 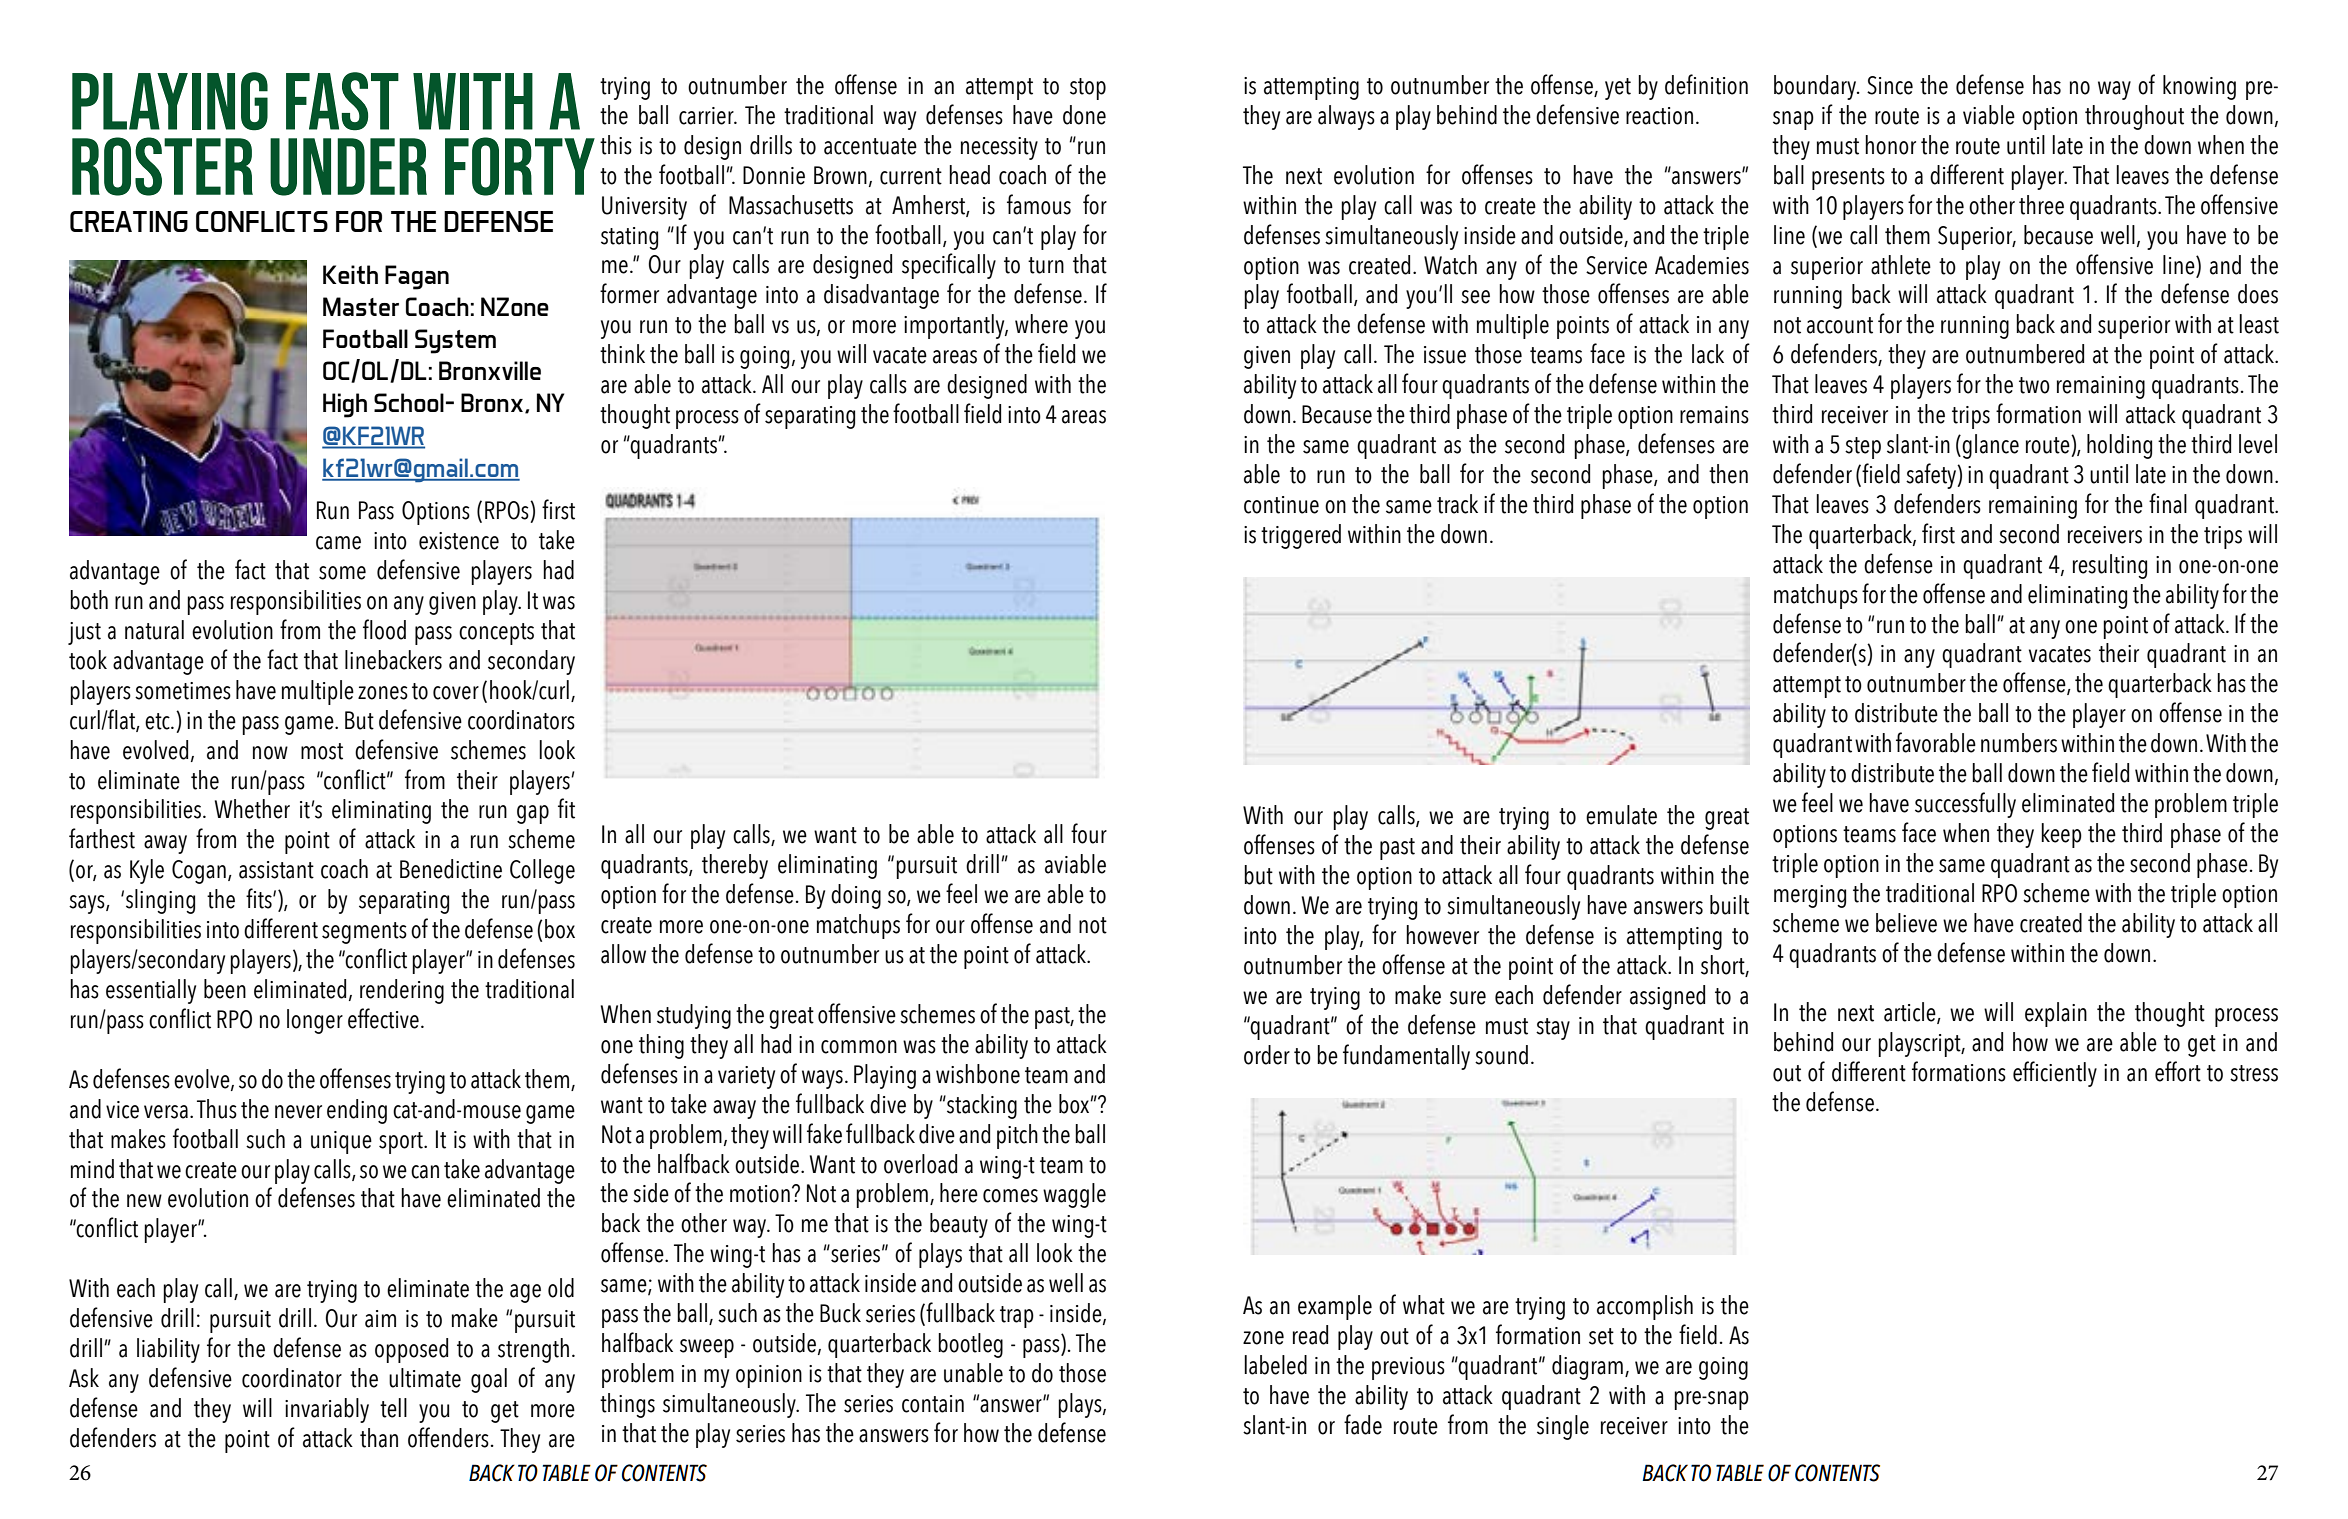 I want to click on done, so click(x=1084, y=115).
